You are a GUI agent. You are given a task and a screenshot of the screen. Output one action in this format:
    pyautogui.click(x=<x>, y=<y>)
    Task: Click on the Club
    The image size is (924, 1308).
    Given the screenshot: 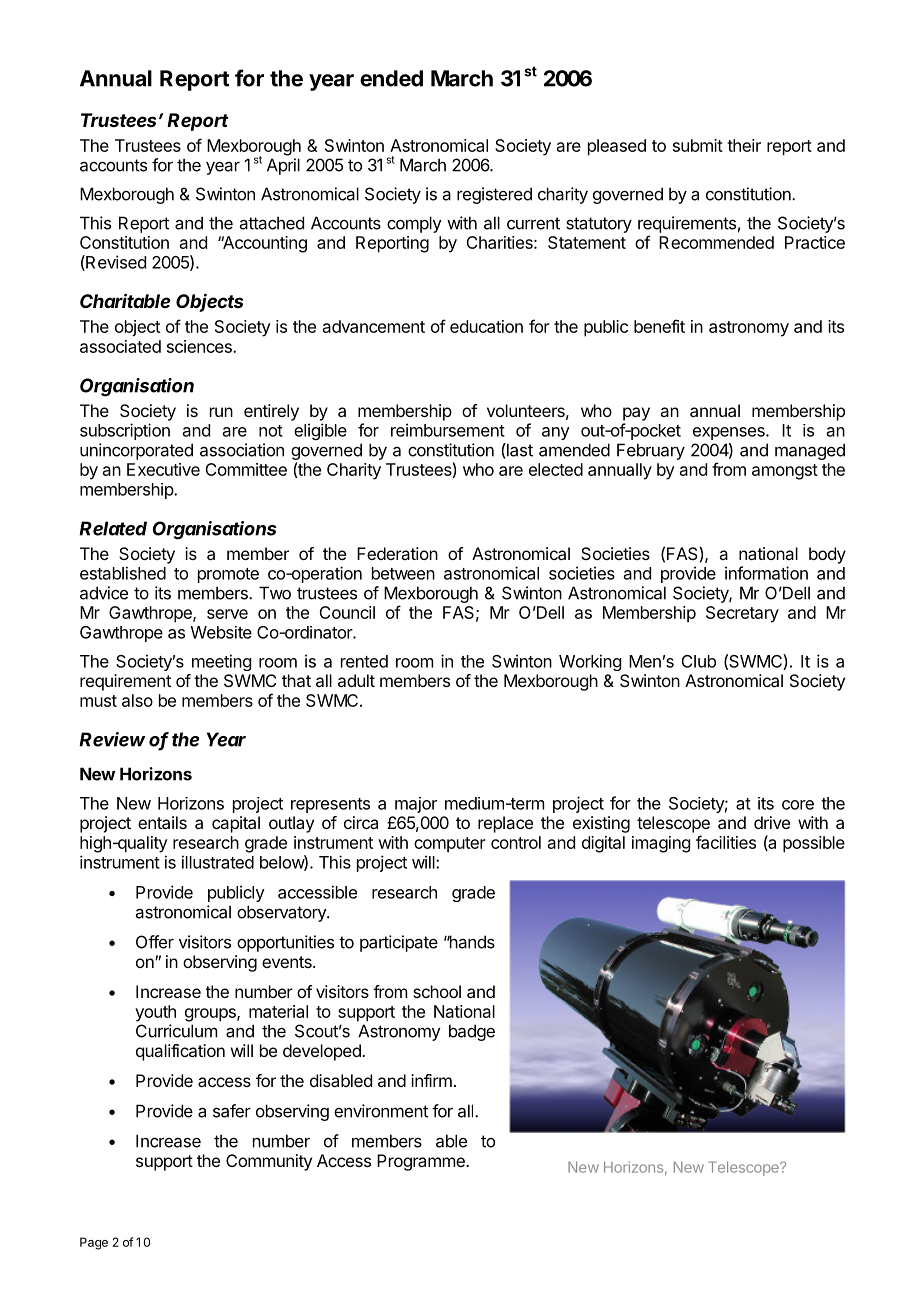 What is the action you would take?
    pyautogui.click(x=699, y=661)
